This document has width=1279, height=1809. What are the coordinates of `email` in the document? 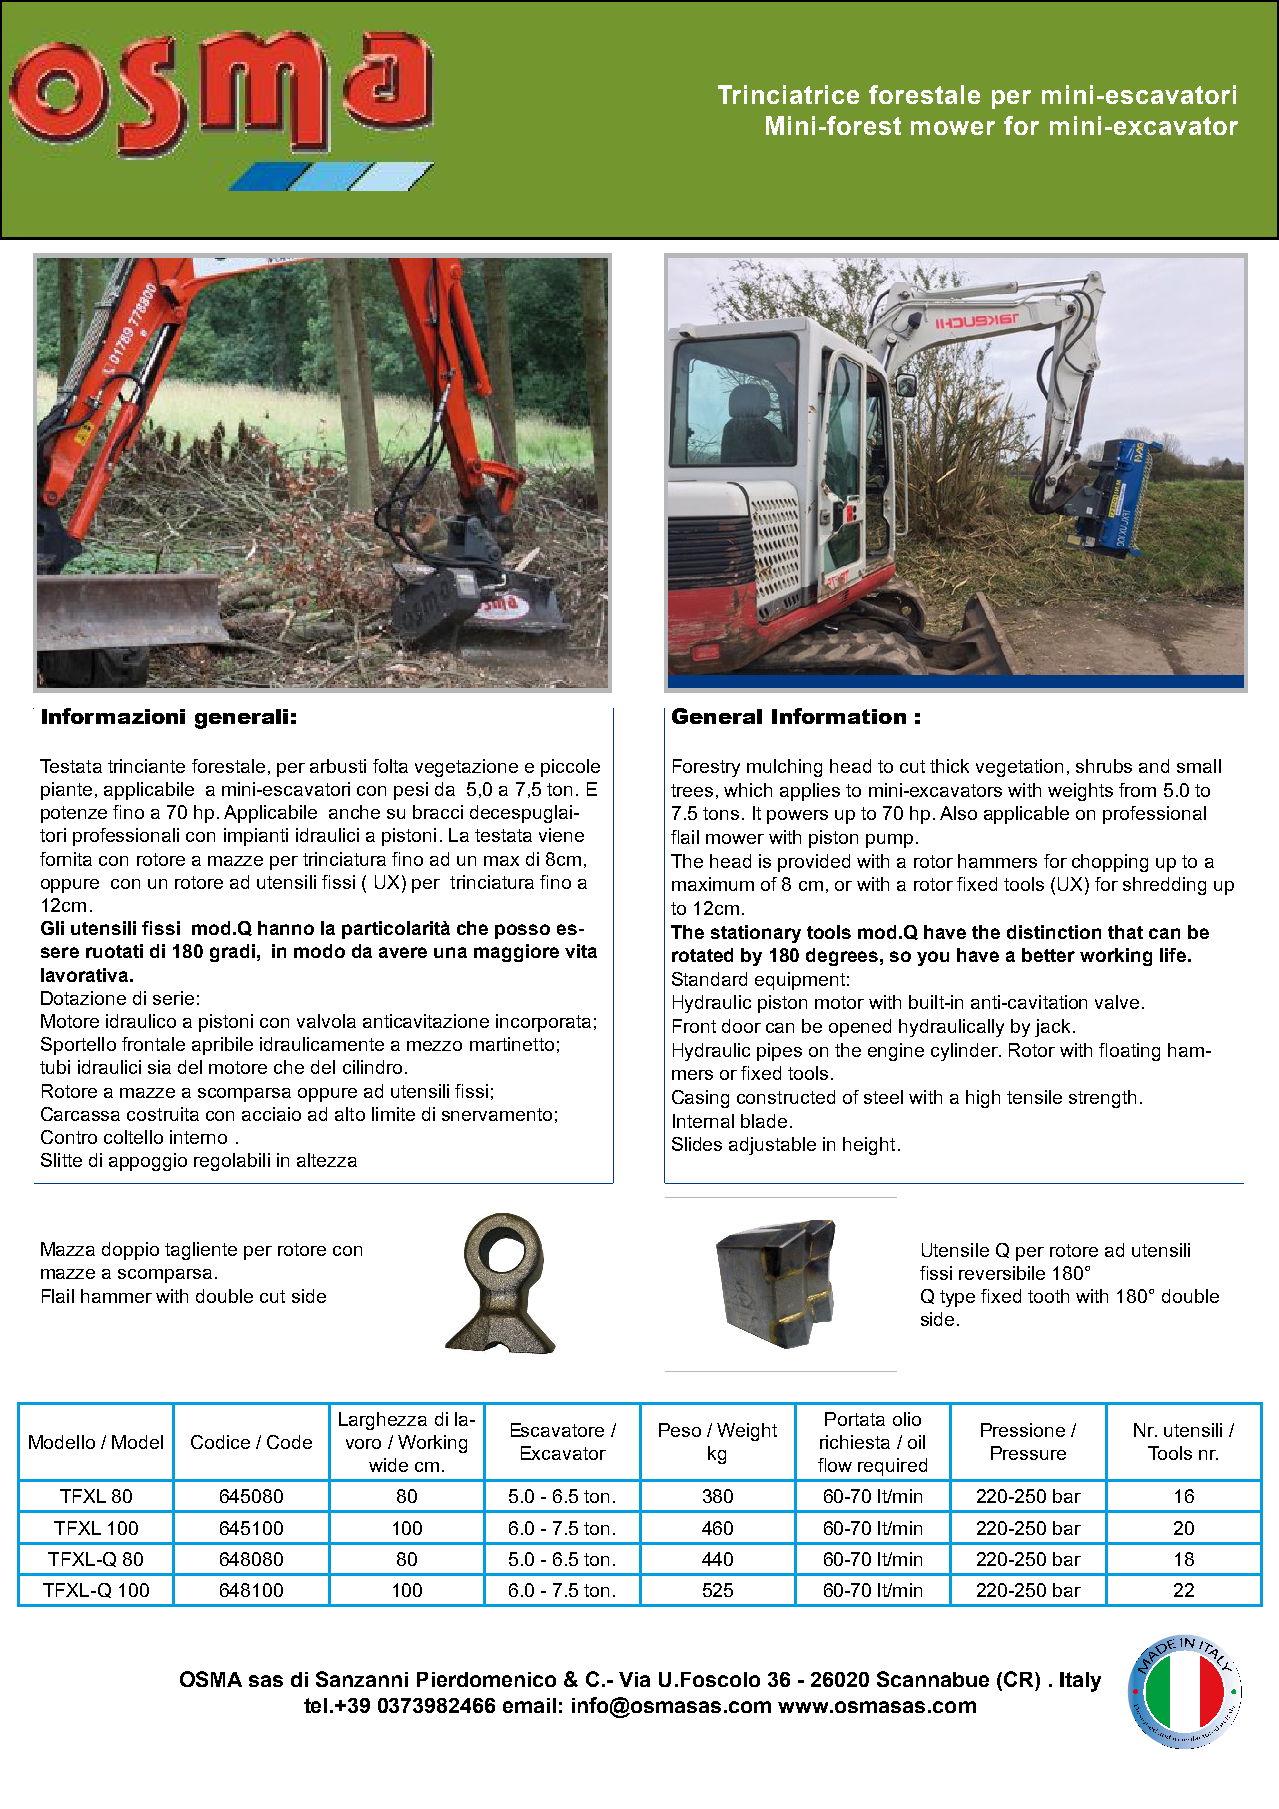 It's located at (529, 1705).
